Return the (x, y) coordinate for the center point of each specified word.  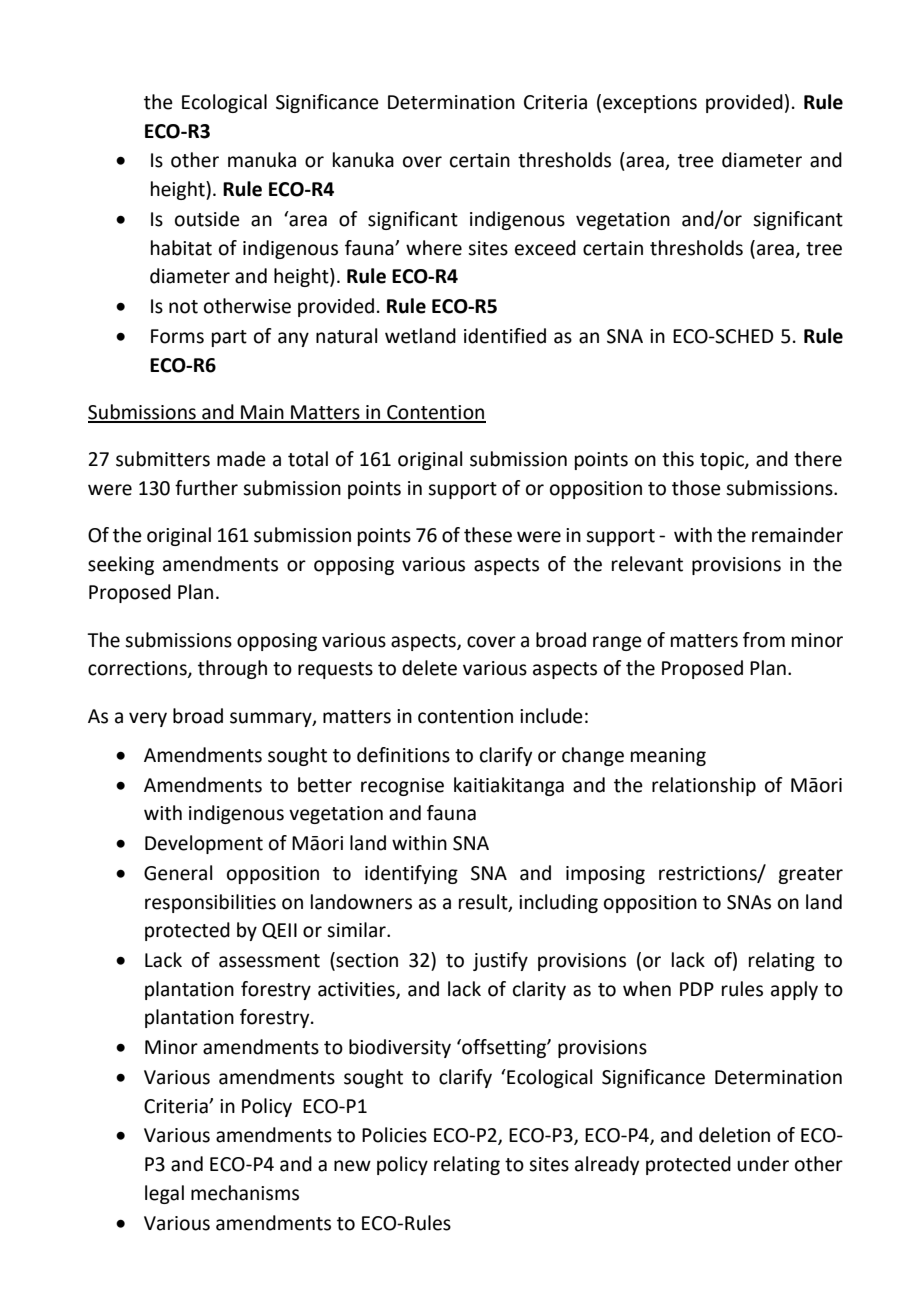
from (764, 640)
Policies (394, 1135)
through (232, 669)
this (678, 459)
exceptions (650, 104)
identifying (411, 874)
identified (505, 336)
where (434, 248)
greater (810, 875)
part (229, 338)
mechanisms (245, 1193)
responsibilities (210, 903)
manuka (262, 160)
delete (429, 668)
